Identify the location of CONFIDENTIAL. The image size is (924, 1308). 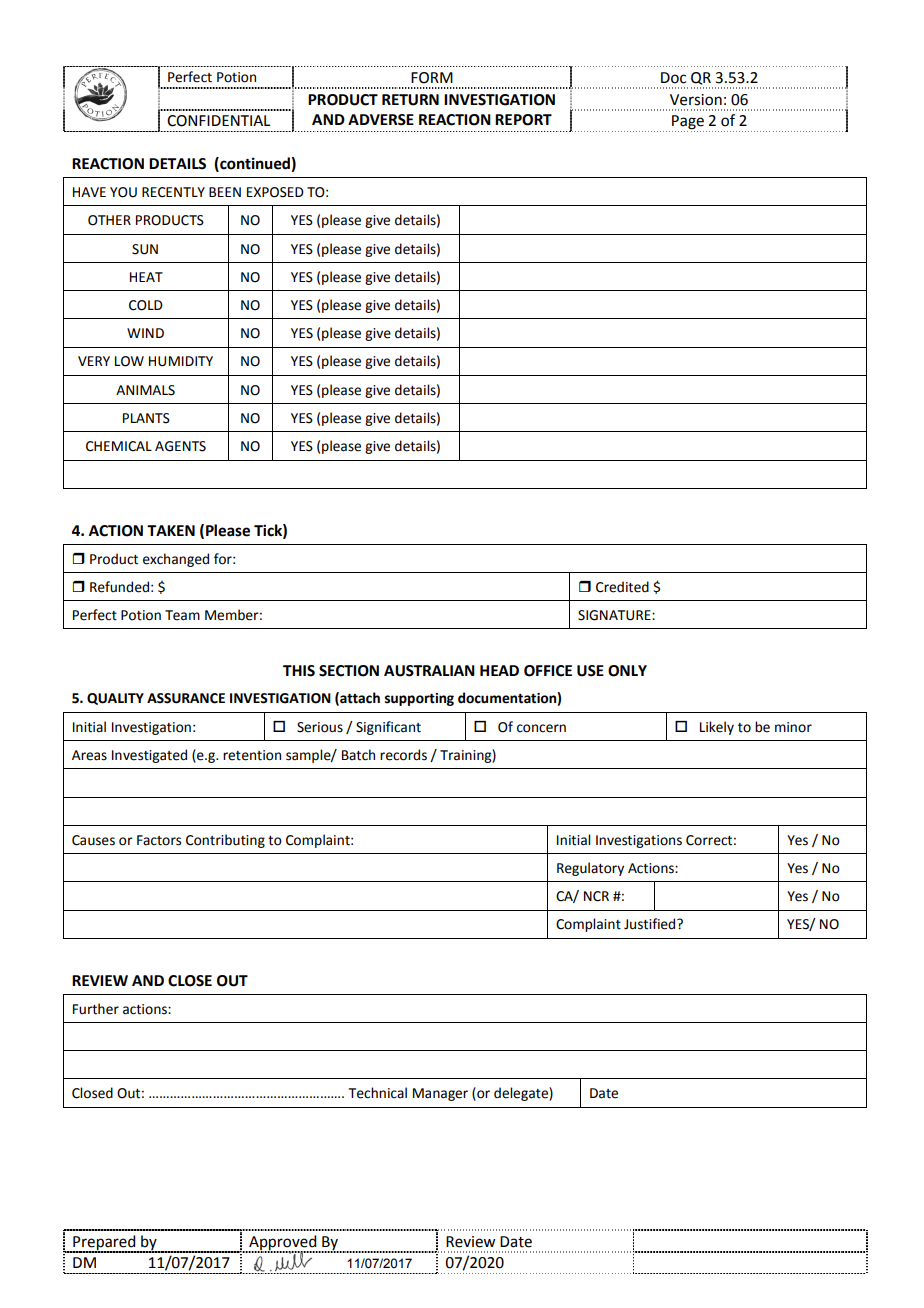
(218, 121).
